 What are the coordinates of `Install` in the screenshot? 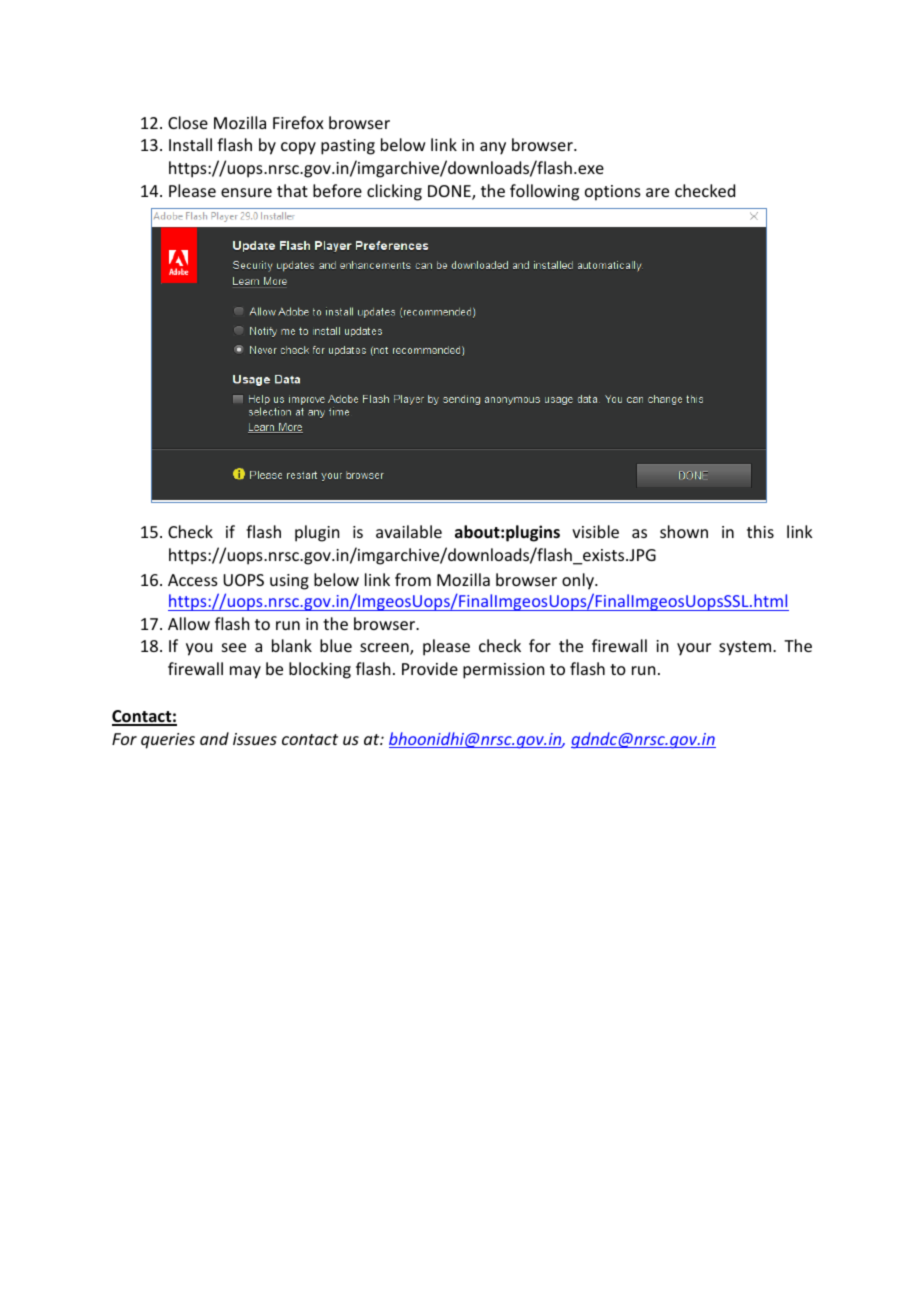 It's located at (190, 144).
